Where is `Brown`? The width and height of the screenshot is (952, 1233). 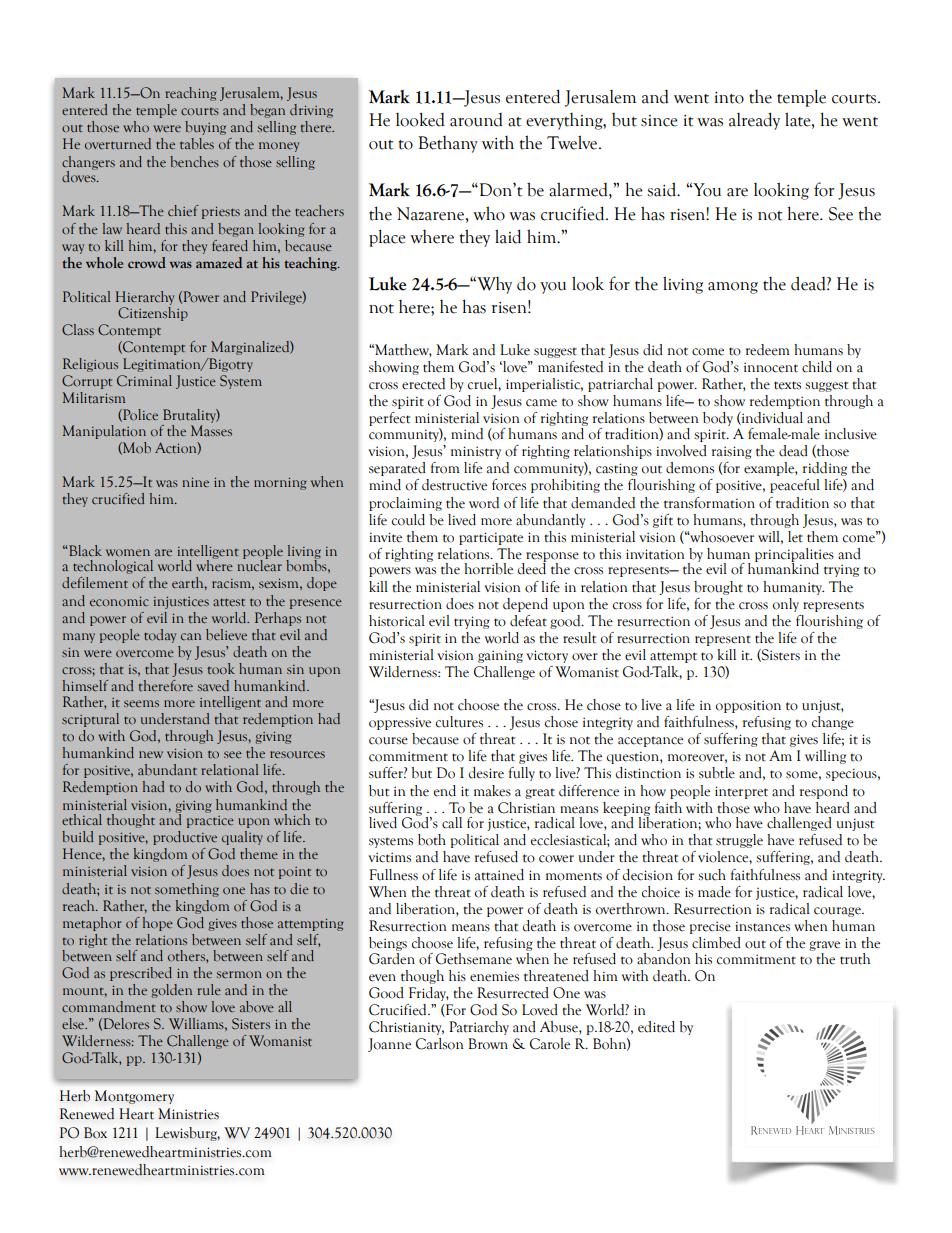
Brown is located at coordinates (488, 1044).
